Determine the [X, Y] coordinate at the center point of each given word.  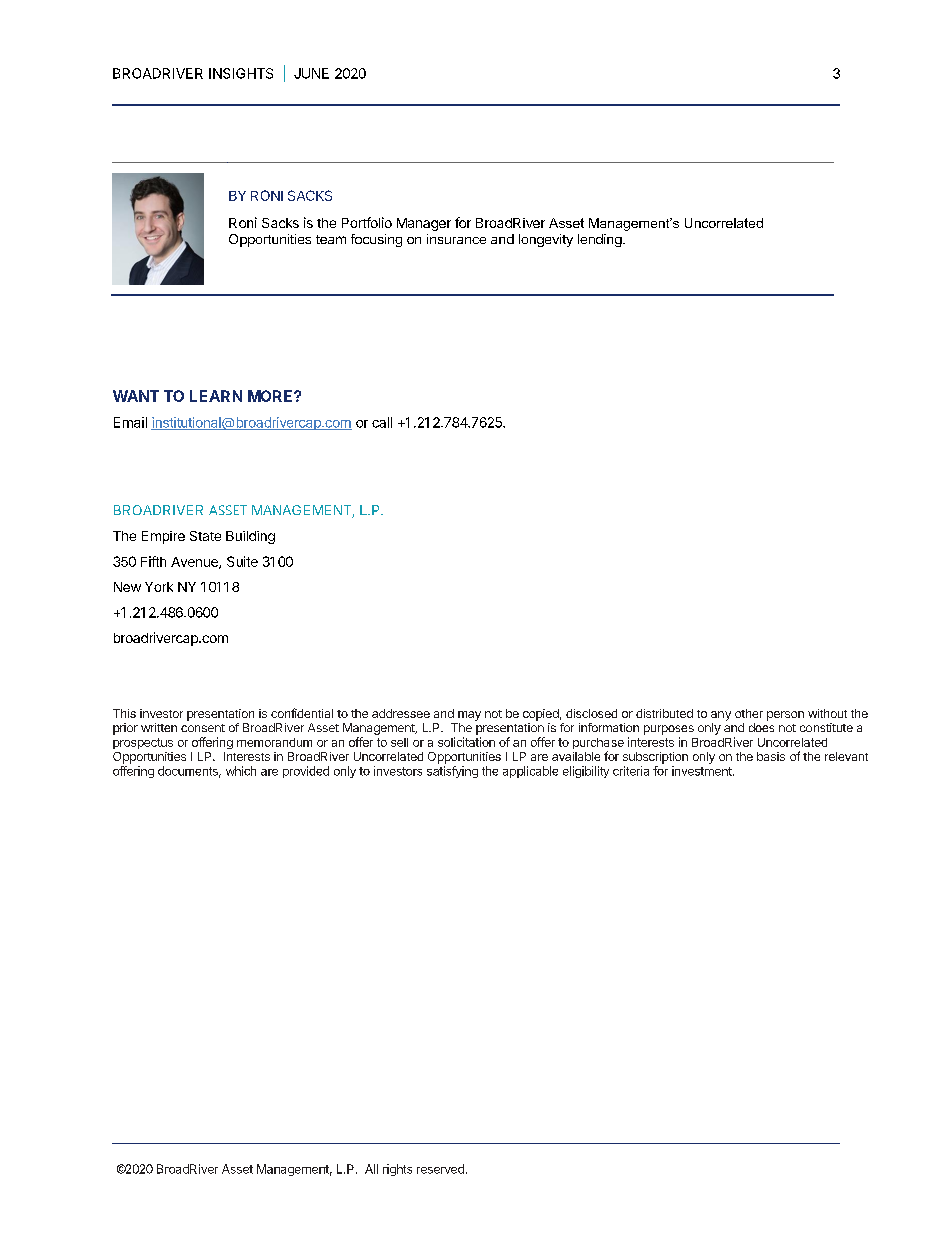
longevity [546, 240]
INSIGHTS [241, 73]
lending [600, 240]
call [382, 422]
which [241, 771]
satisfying [452, 772]
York [159, 587]
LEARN [216, 396]
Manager [424, 224]
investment [703, 771]
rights [397, 1170]
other [749, 713]
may [469, 716]
